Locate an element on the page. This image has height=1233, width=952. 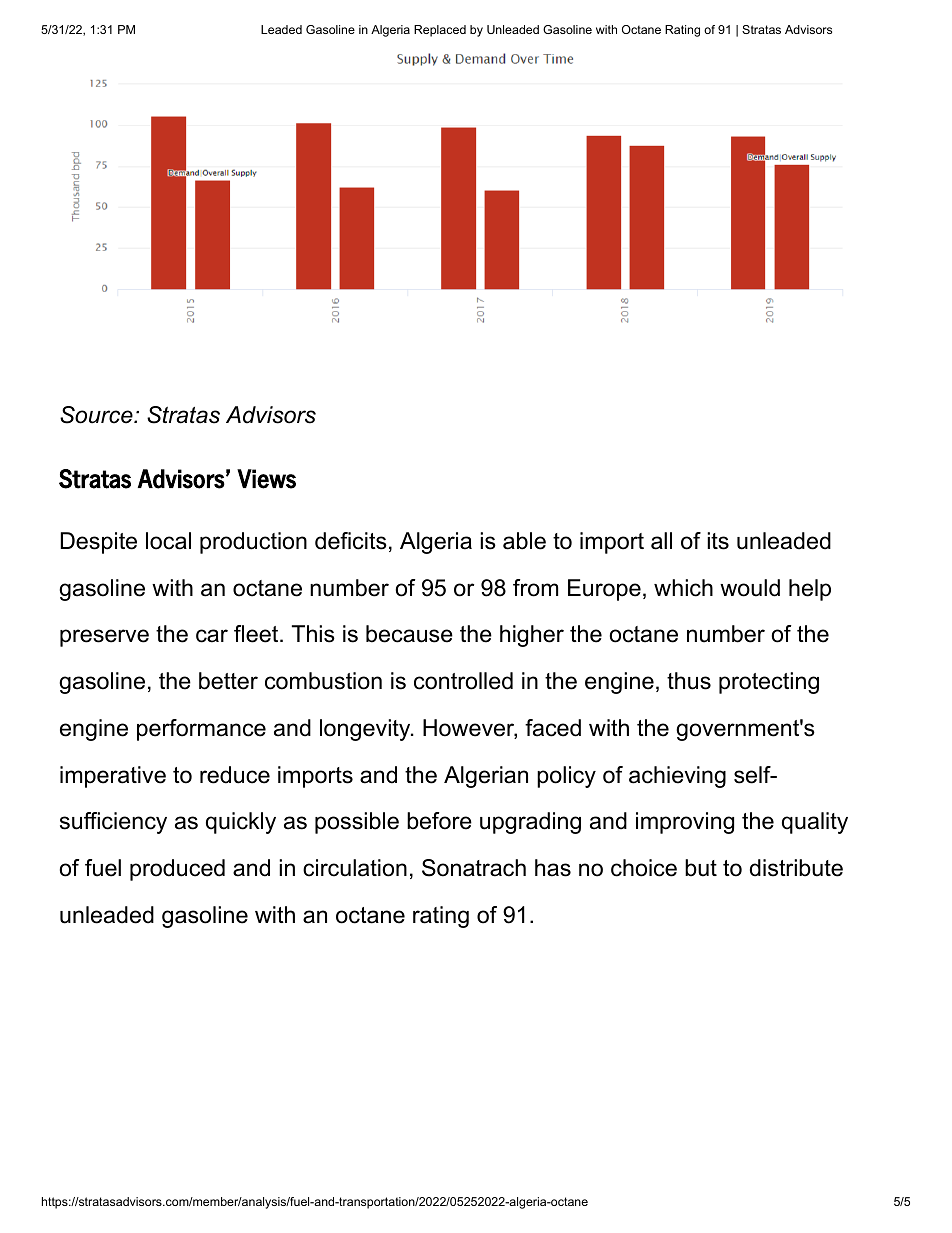
Views is located at coordinates (266, 479).
